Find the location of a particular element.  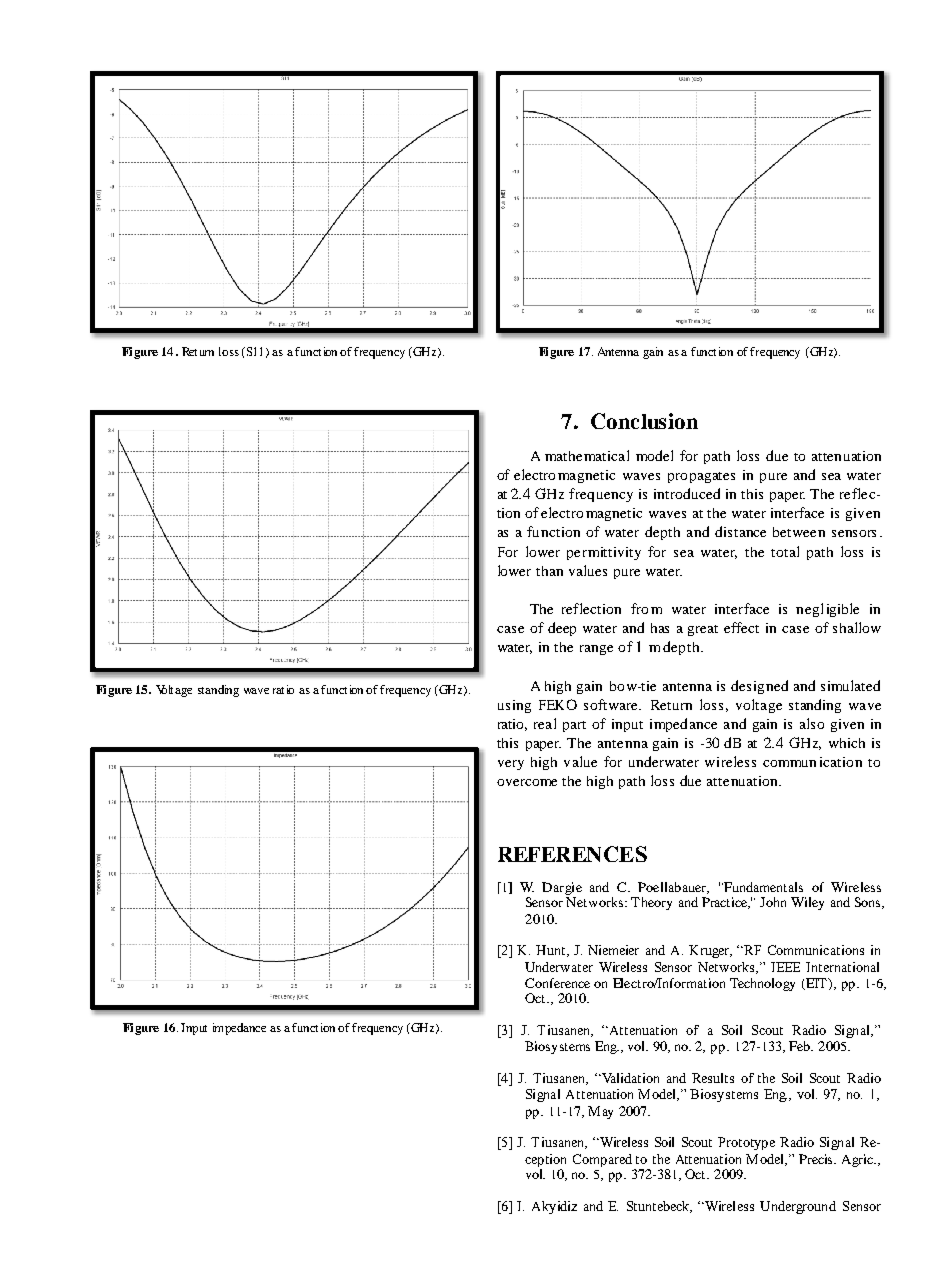

Practice is located at coordinates (726, 903).
